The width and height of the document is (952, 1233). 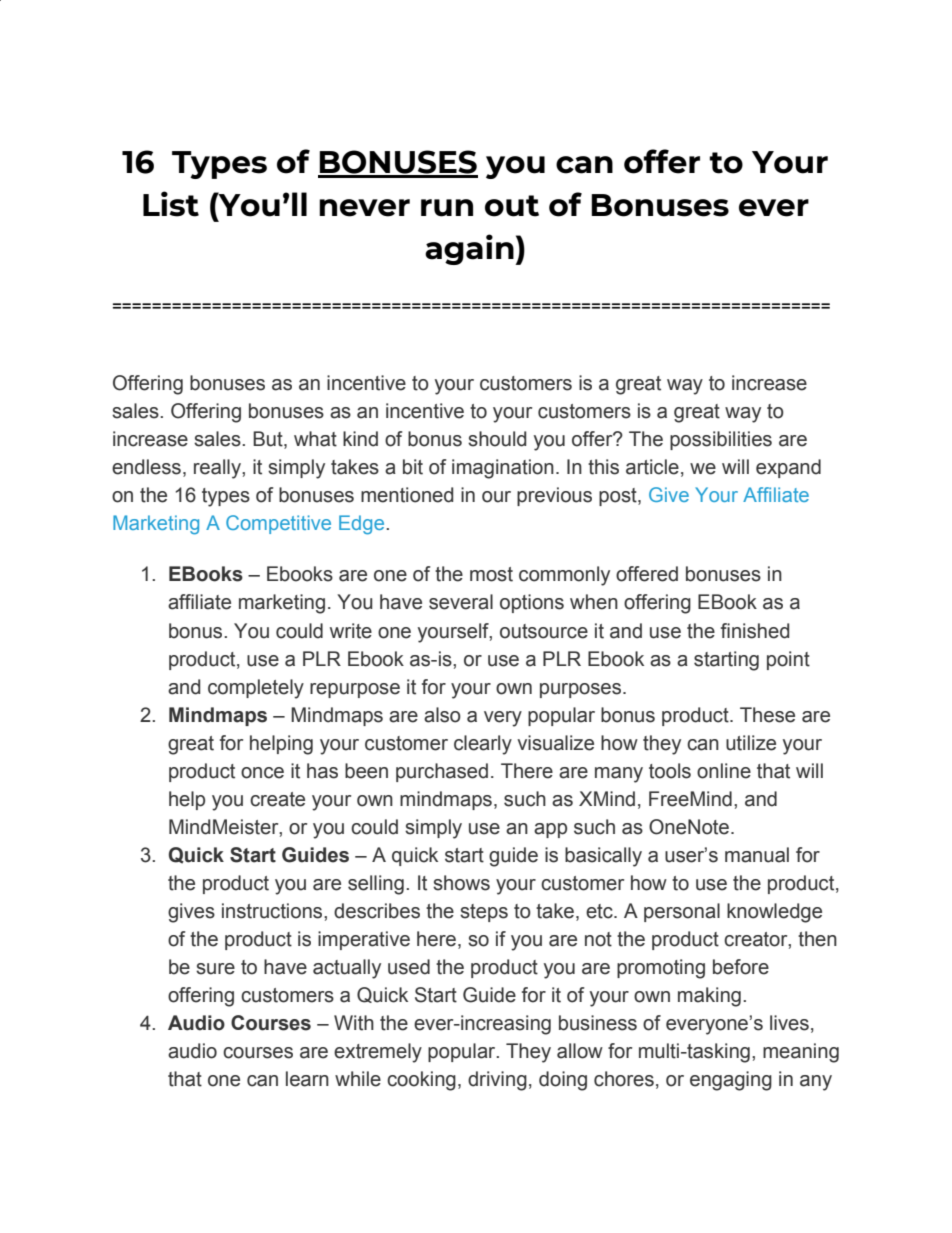 I want to click on List, so click(x=171, y=204).
